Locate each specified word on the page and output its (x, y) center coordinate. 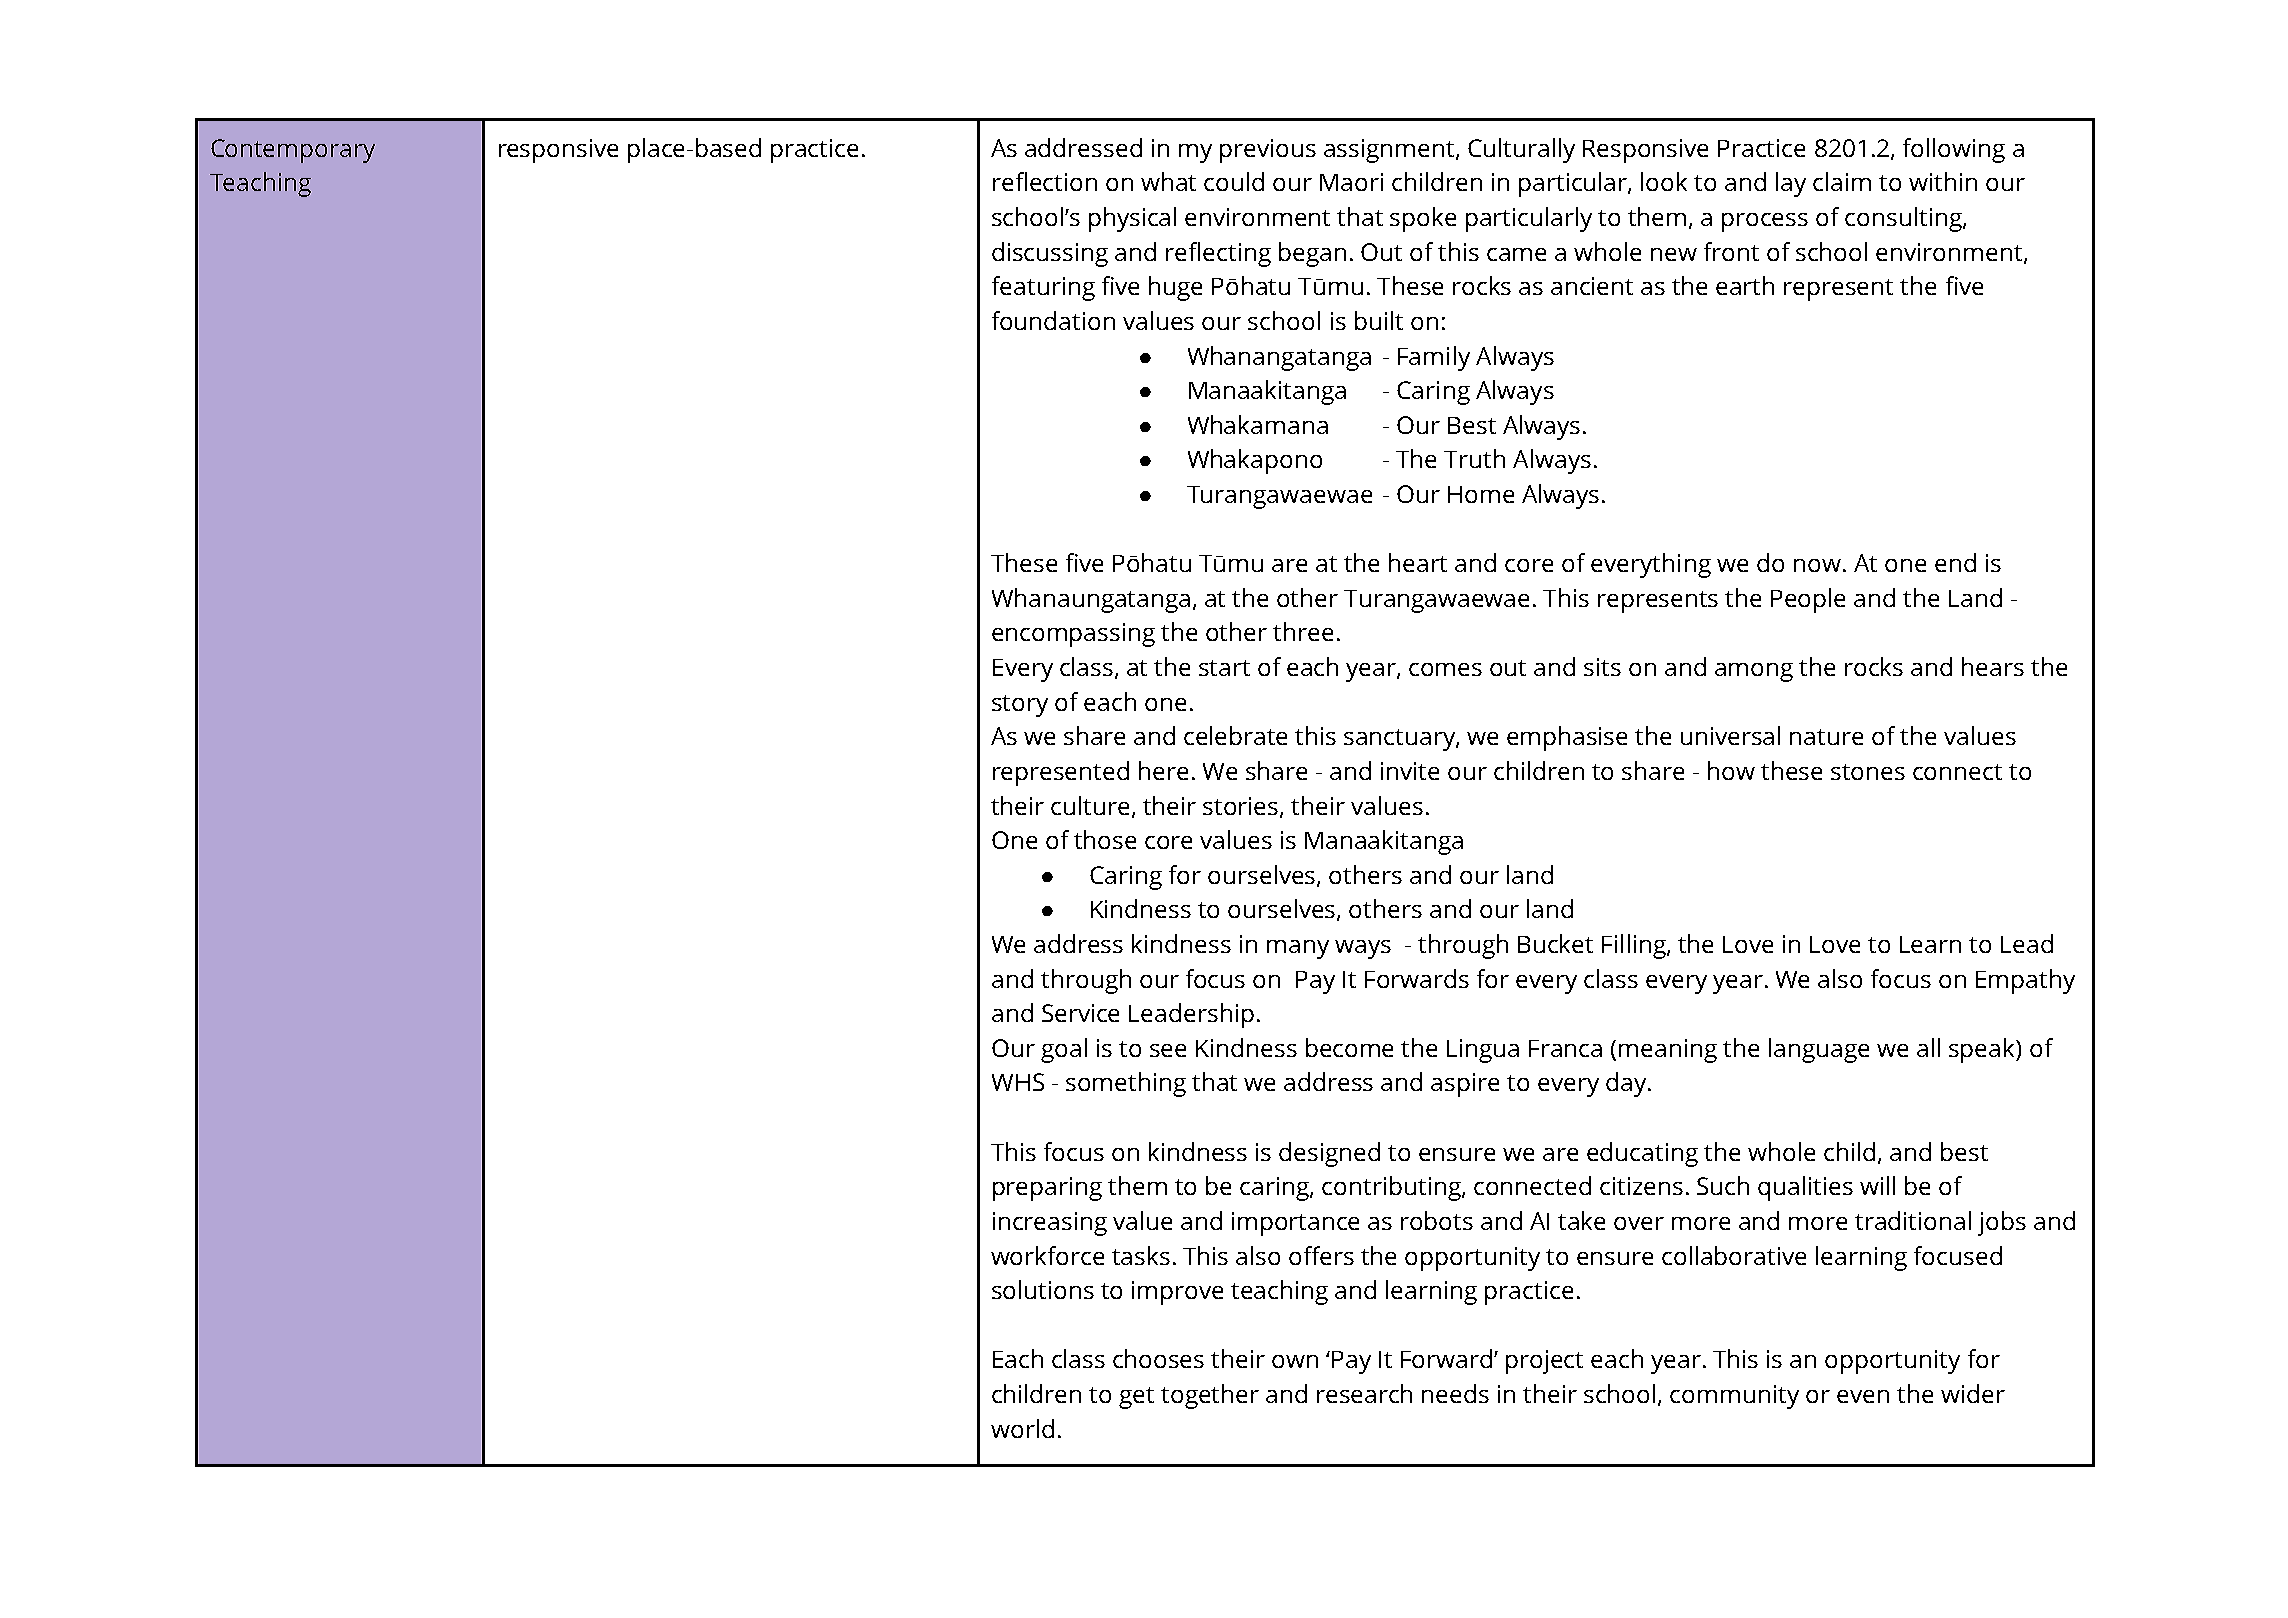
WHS (1018, 1082)
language (1819, 1050)
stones (1868, 772)
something (1126, 1084)
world (1022, 1428)
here (1163, 770)
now (1817, 565)
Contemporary (293, 151)
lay (1791, 184)
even (1863, 1396)
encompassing (1073, 635)
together (1210, 1396)
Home (1481, 494)
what (1168, 181)
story (1020, 706)
